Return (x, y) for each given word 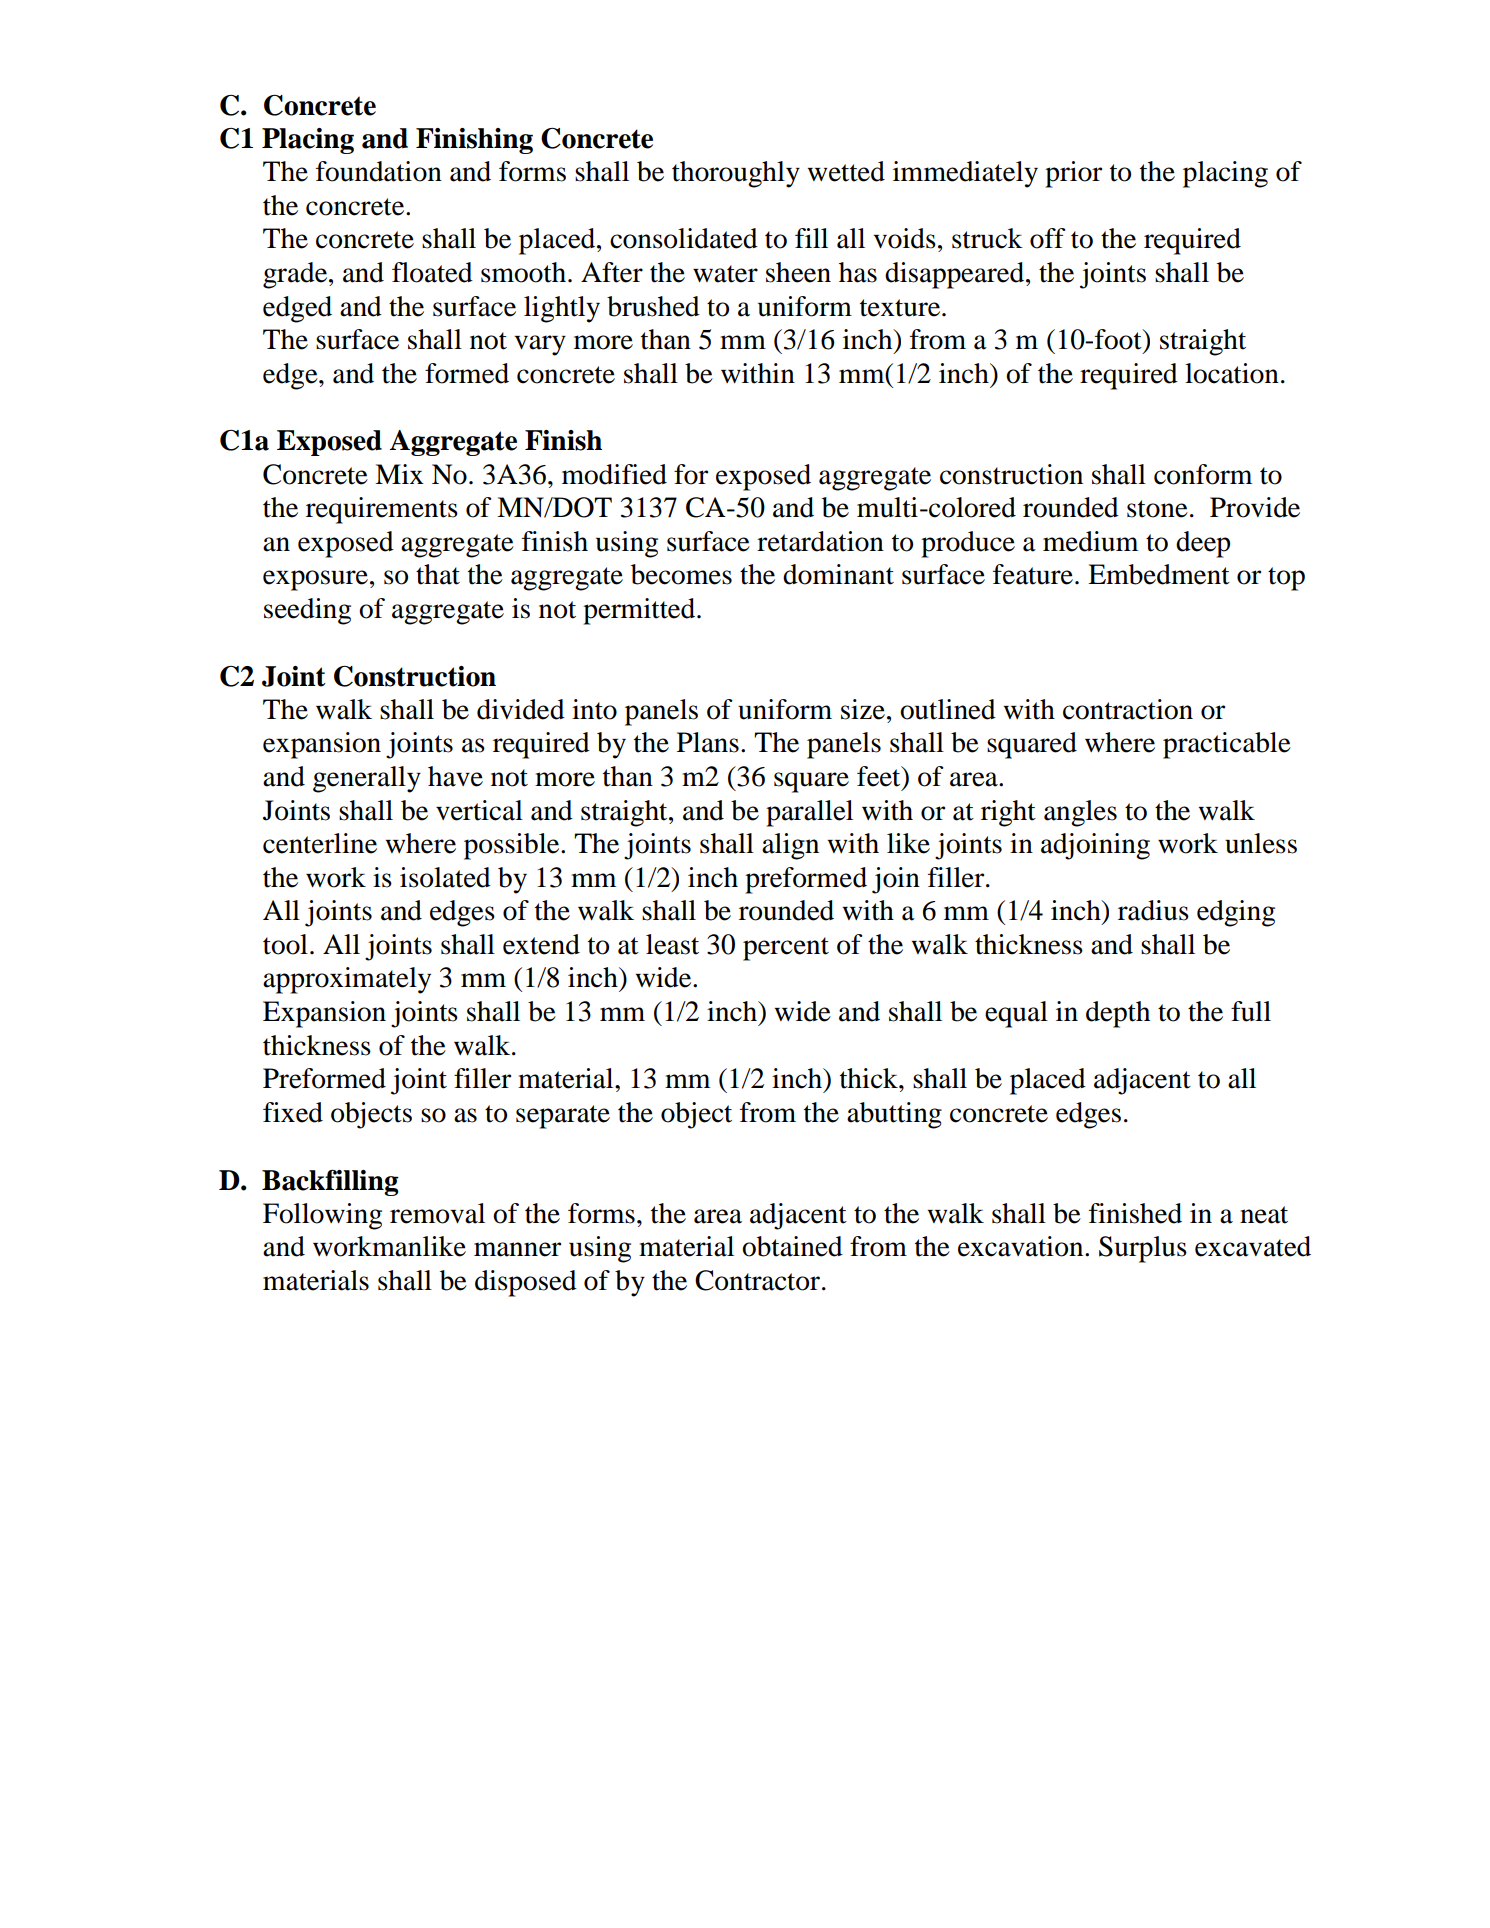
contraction (1128, 709)
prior (1073, 174)
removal (437, 1213)
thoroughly (736, 174)
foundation (379, 171)
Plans (708, 742)
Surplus (1143, 1249)
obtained (792, 1246)
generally (367, 779)
